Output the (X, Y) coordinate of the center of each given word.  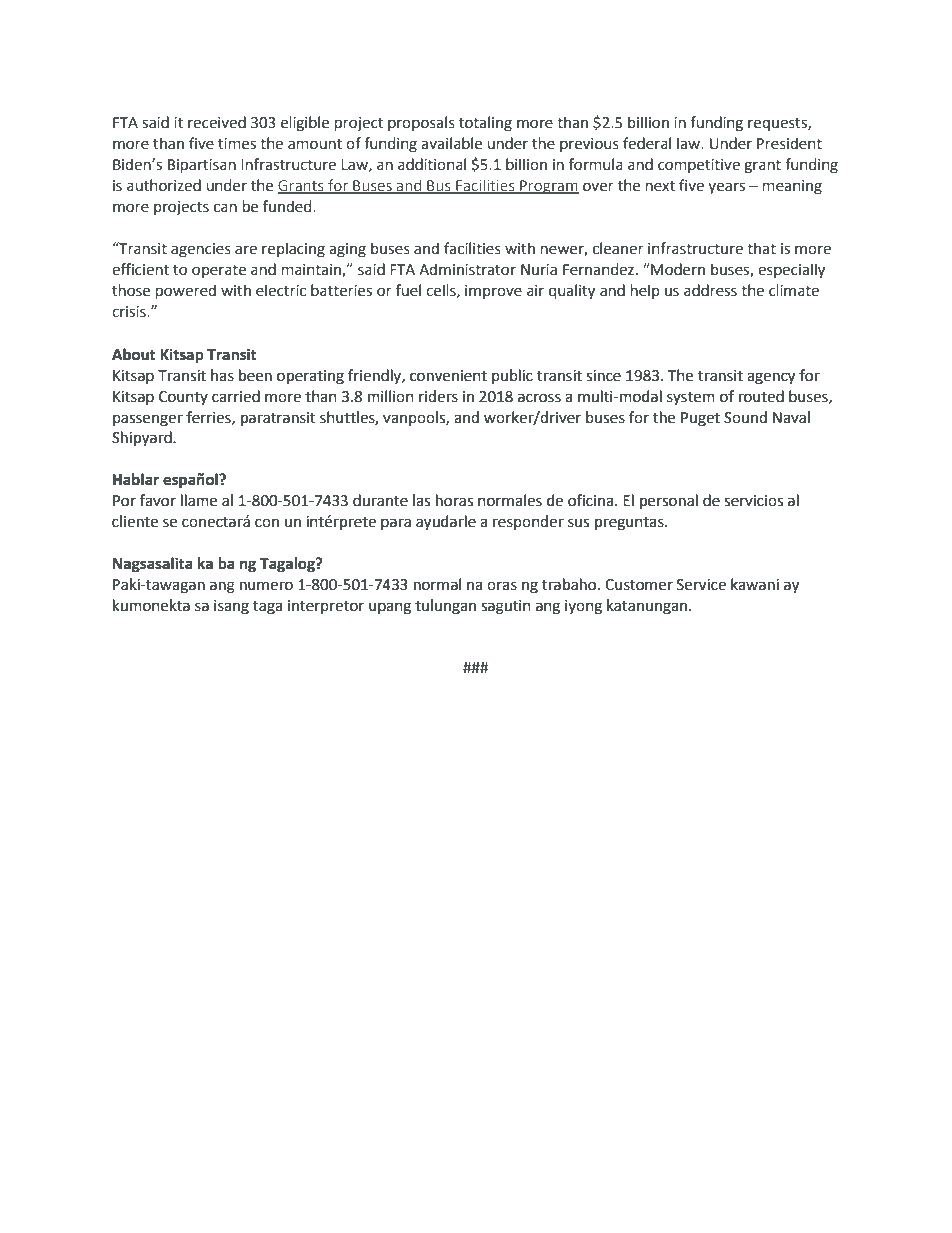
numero (266, 586)
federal (647, 143)
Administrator (467, 269)
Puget (700, 419)
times (237, 144)
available (451, 143)
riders (438, 396)
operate (219, 271)
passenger (148, 420)
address (710, 290)
